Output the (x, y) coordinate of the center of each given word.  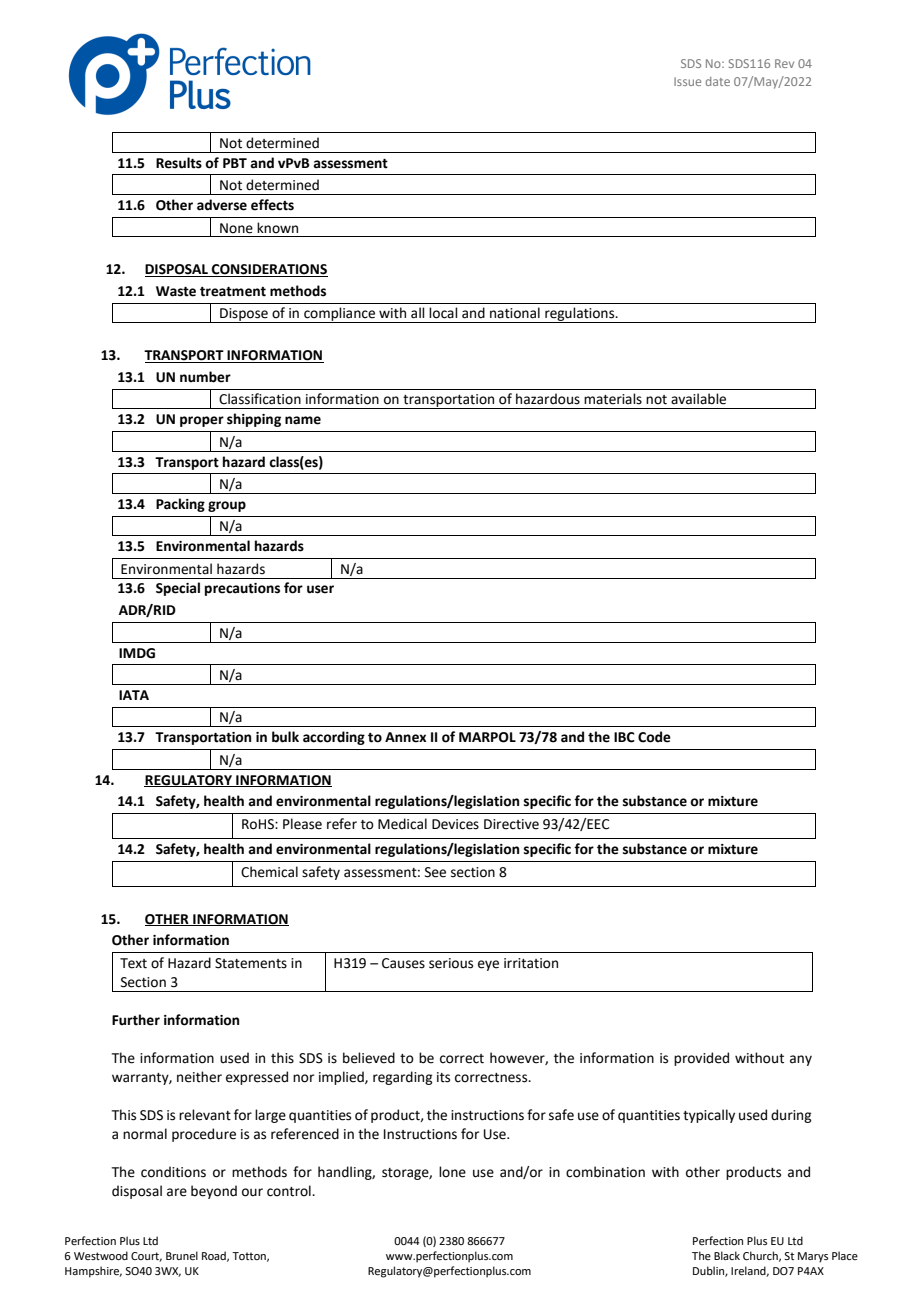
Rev (784, 63)
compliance (340, 315)
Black (727, 1255)
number (205, 377)
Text (133, 963)
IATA (134, 695)
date (718, 81)
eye (488, 965)
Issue (687, 81)
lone (452, 1172)
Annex (405, 737)
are (177, 1192)
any (801, 1060)
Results (179, 163)
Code (654, 737)
